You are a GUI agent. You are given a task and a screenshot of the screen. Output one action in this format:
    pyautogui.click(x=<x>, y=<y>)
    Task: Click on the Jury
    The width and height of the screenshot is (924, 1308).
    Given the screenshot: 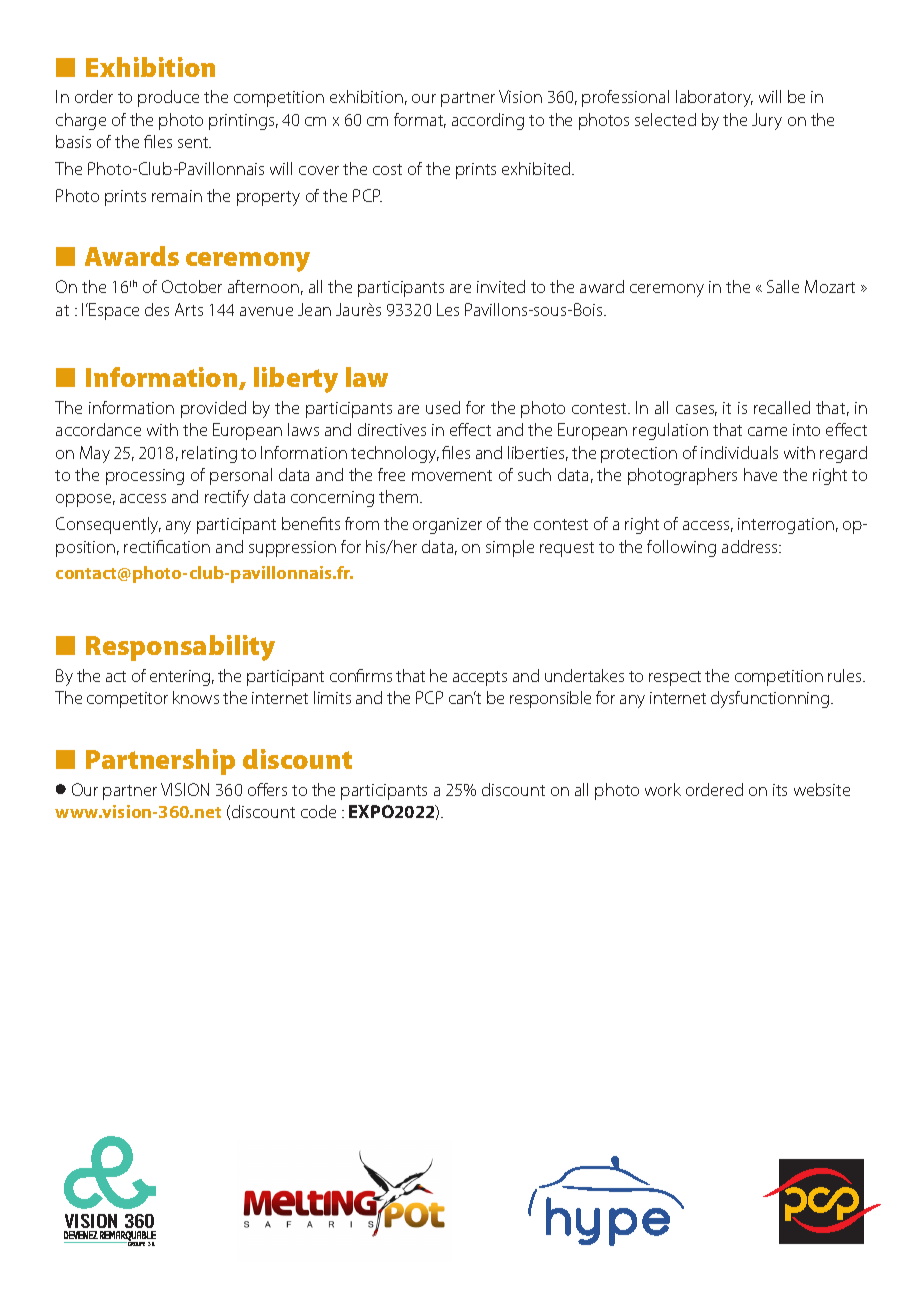 What is the action you would take?
    pyautogui.click(x=767, y=121)
